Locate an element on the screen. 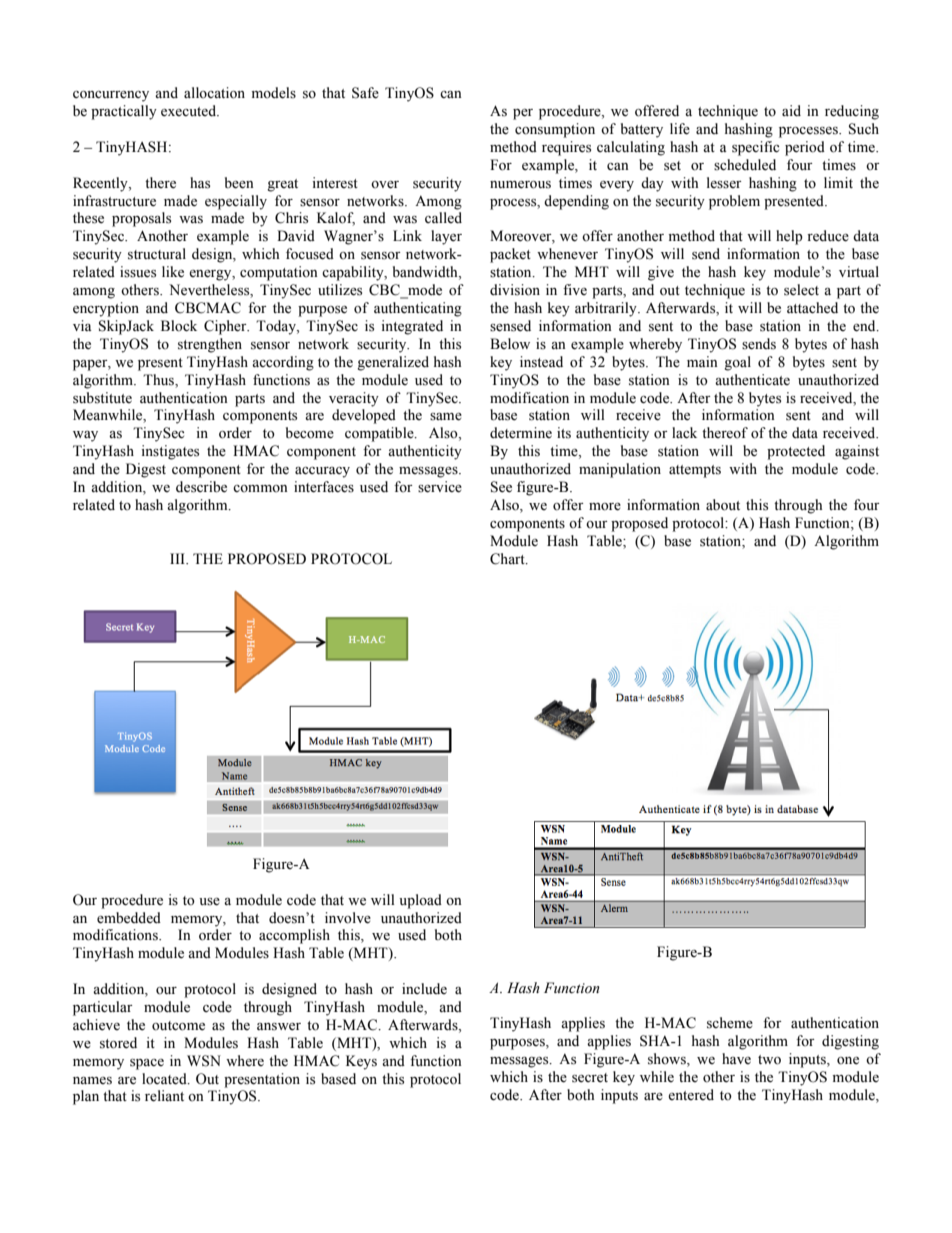  aid is located at coordinates (791, 110).
